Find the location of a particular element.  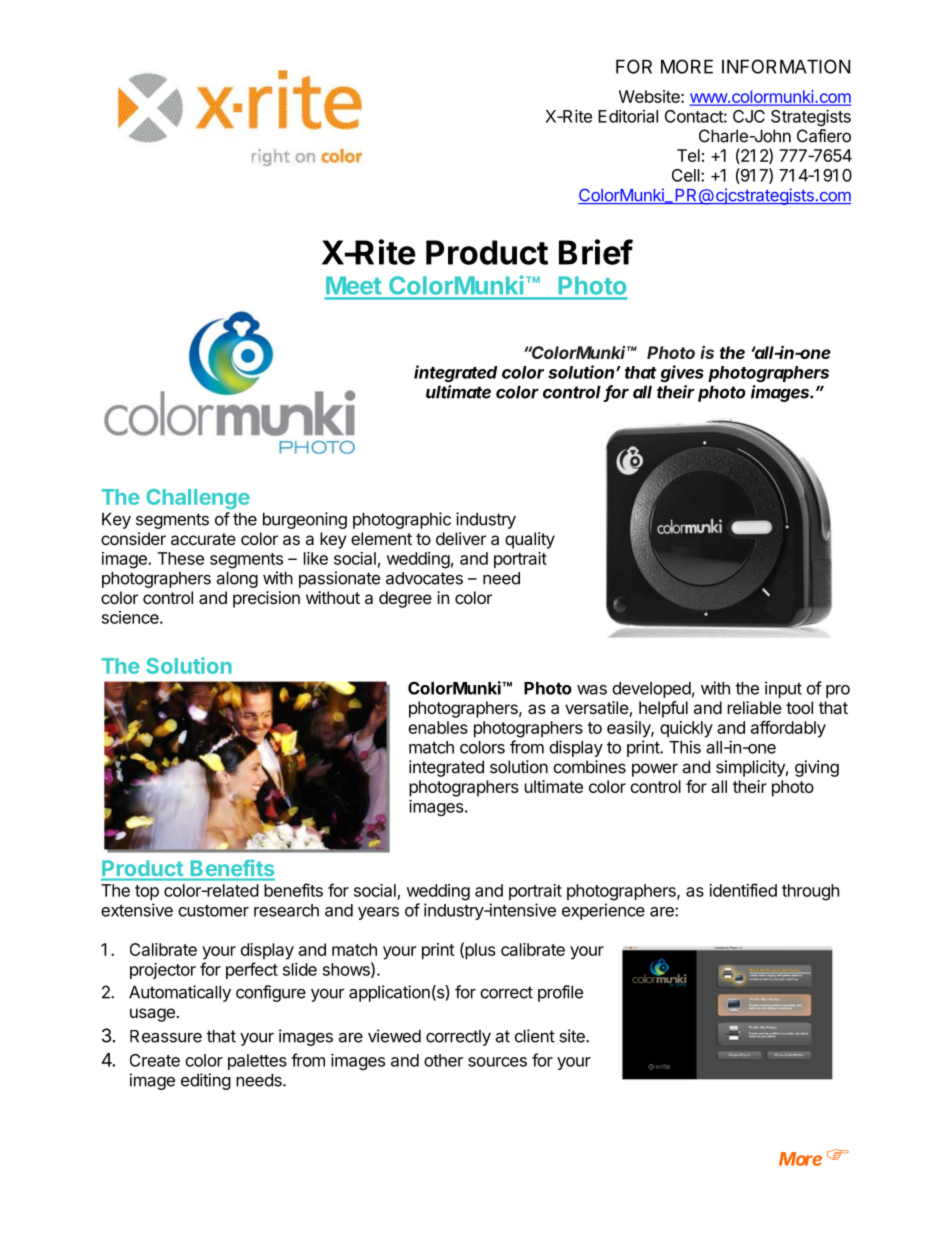

gives is located at coordinates (682, 373).
